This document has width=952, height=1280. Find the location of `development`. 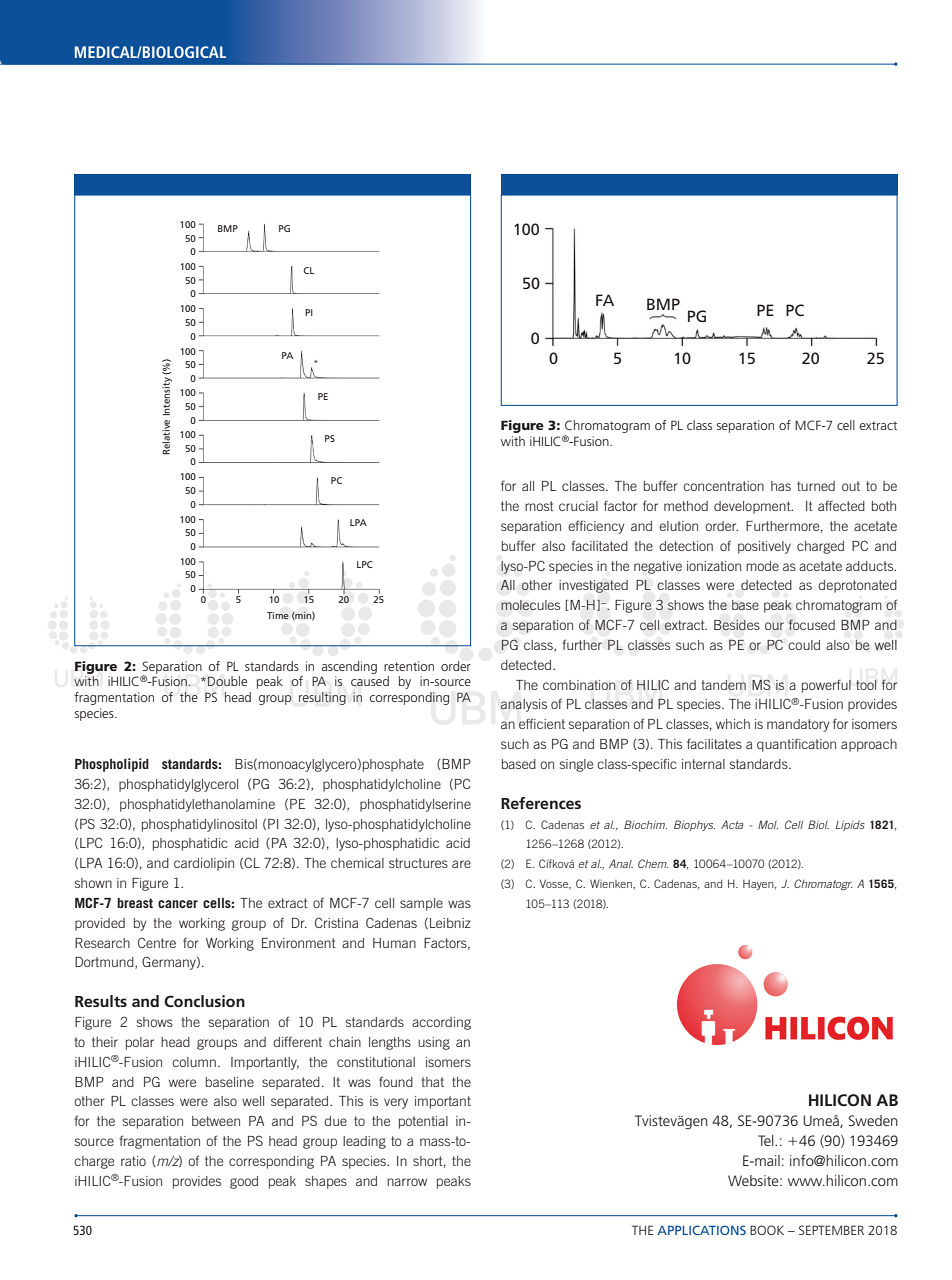

development is located at coordinates (753, 507).
